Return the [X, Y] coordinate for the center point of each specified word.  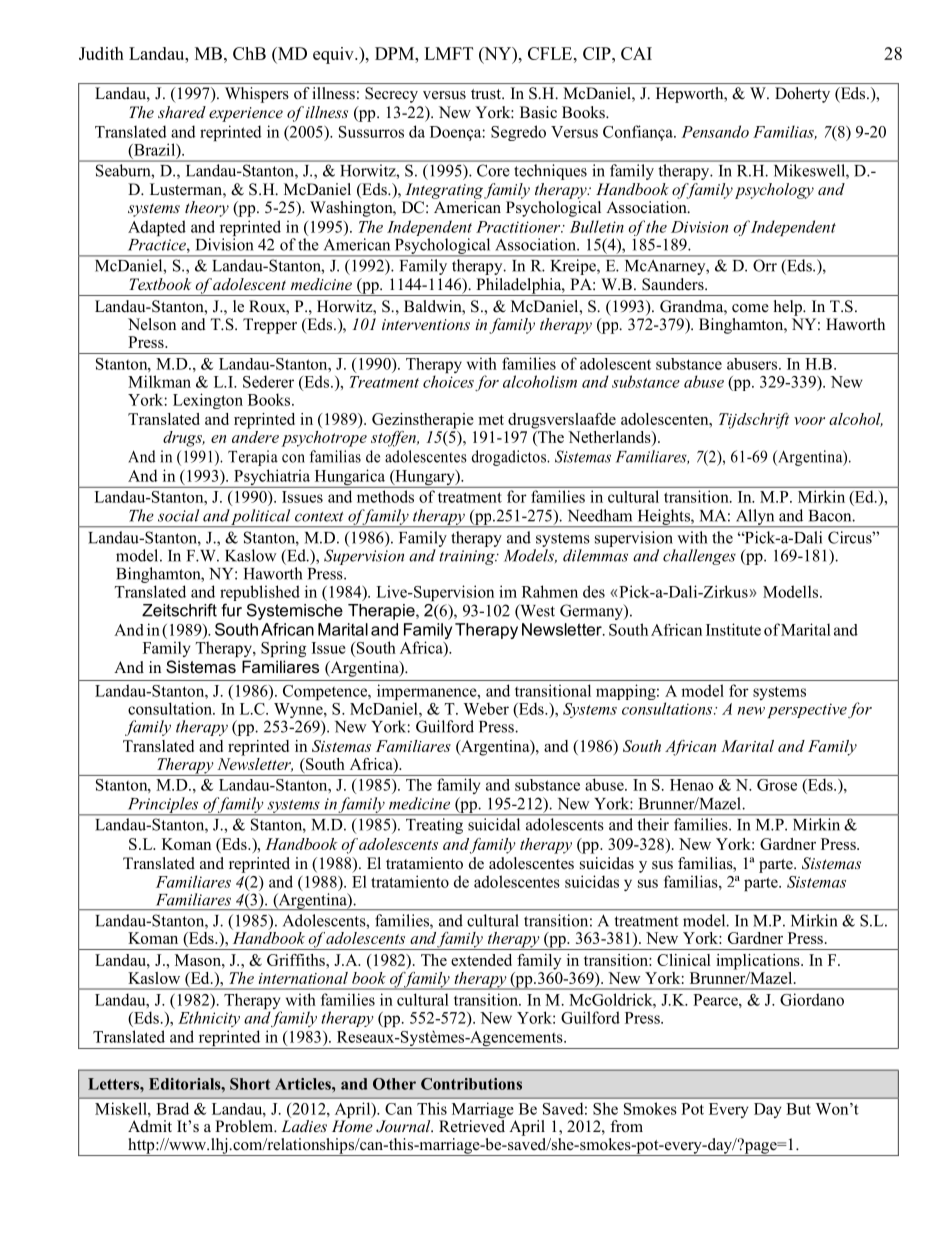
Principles [163, 806]
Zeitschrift [179, 610]
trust [487, 94]
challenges [699, 557]
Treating [434, 826]
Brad [172, 1108]
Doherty [802, 95]
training [468, 557]
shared [182, 112]
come [750, 308]
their [653, 824]
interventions [426, 324]
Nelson [152, 324]
